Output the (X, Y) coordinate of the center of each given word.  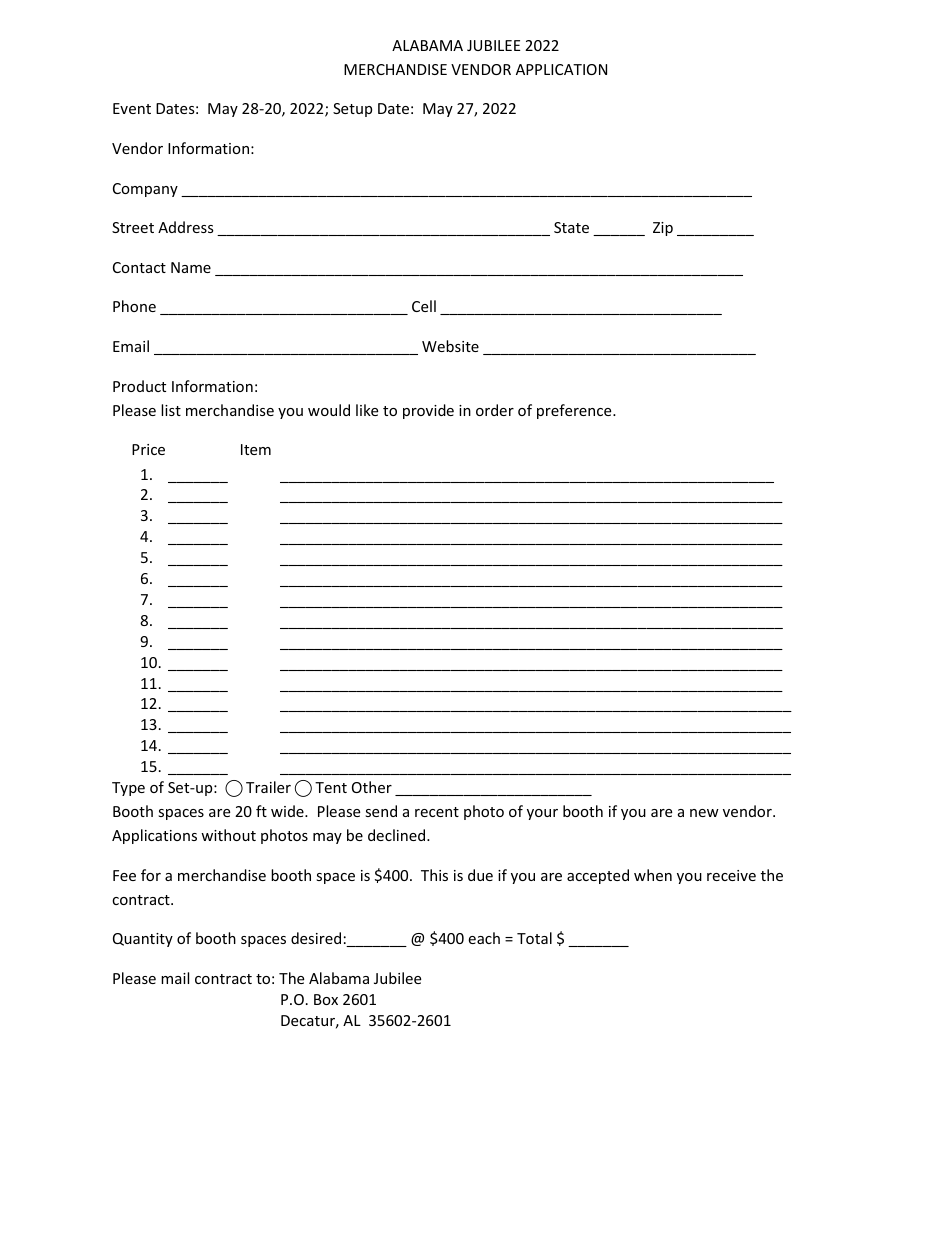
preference (575, 411)
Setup (352, 110)
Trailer (268, 787)
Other (372, 787)
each (484, 938)
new (704, 813)
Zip (663, 229)
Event (132, 108)
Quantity (143, 940)
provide (428, 411)
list (171, 410)
